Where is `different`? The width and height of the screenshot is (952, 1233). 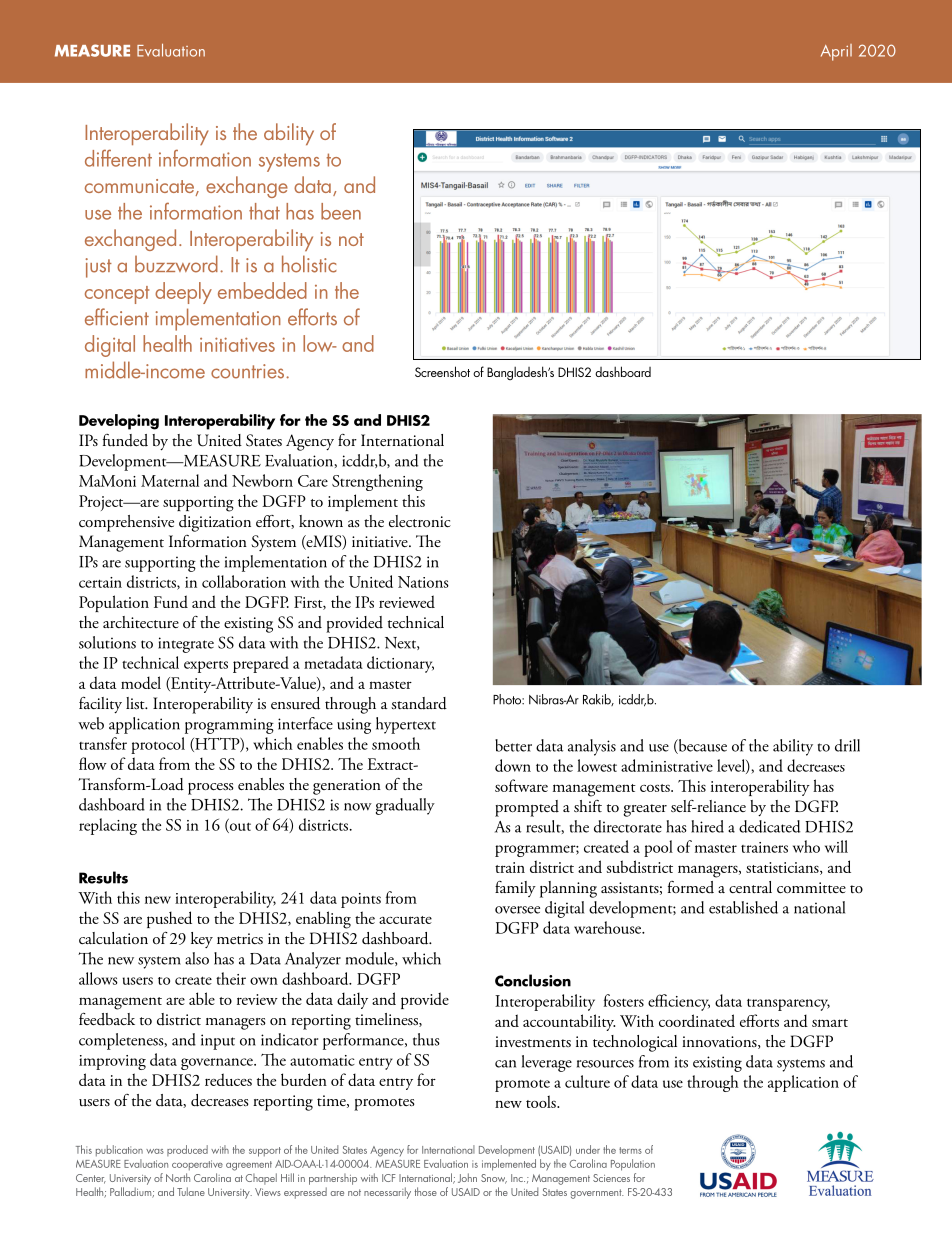 different is located at coordinates (118, 158).
